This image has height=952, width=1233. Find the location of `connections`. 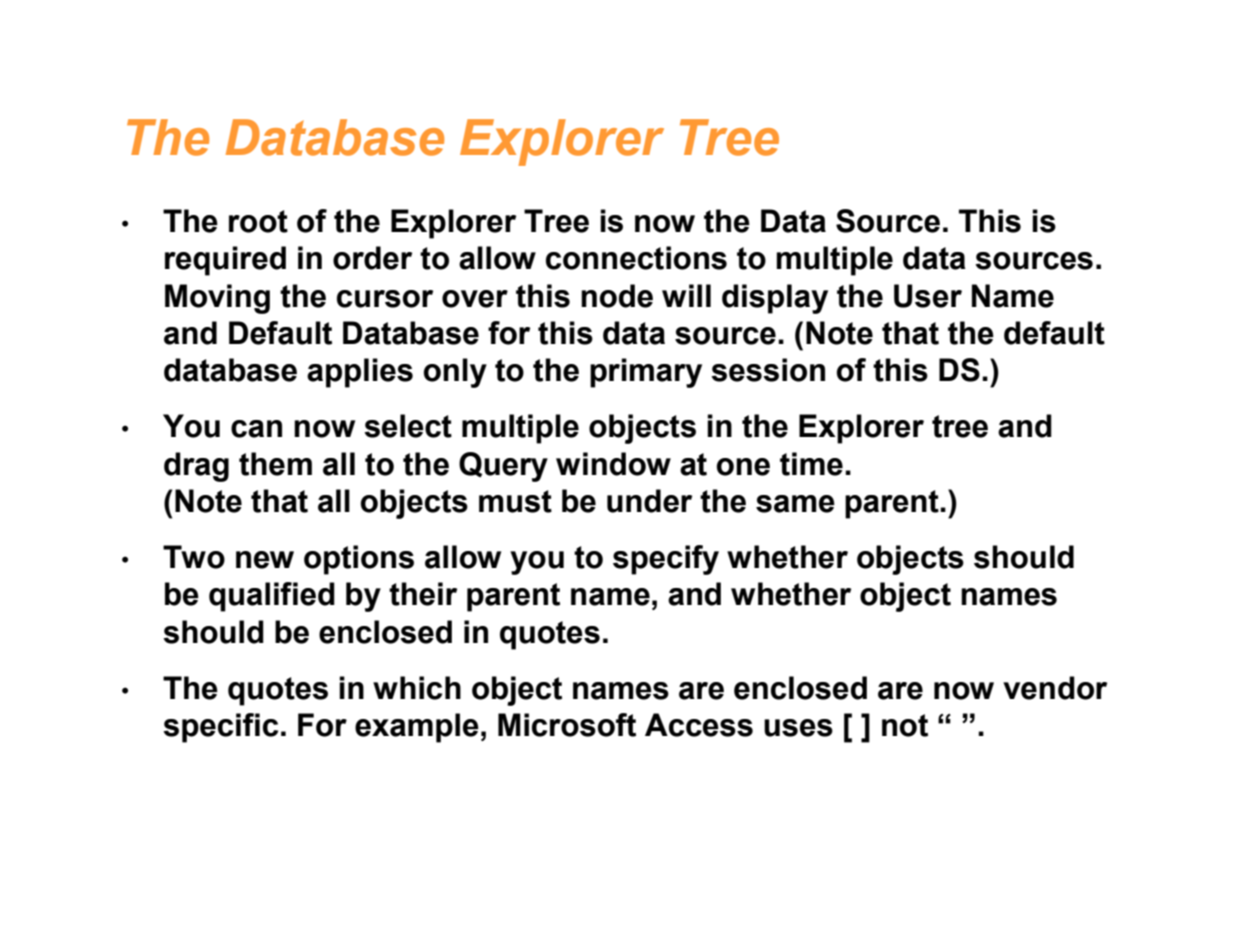

connections is located at coordinates (636, 258).
